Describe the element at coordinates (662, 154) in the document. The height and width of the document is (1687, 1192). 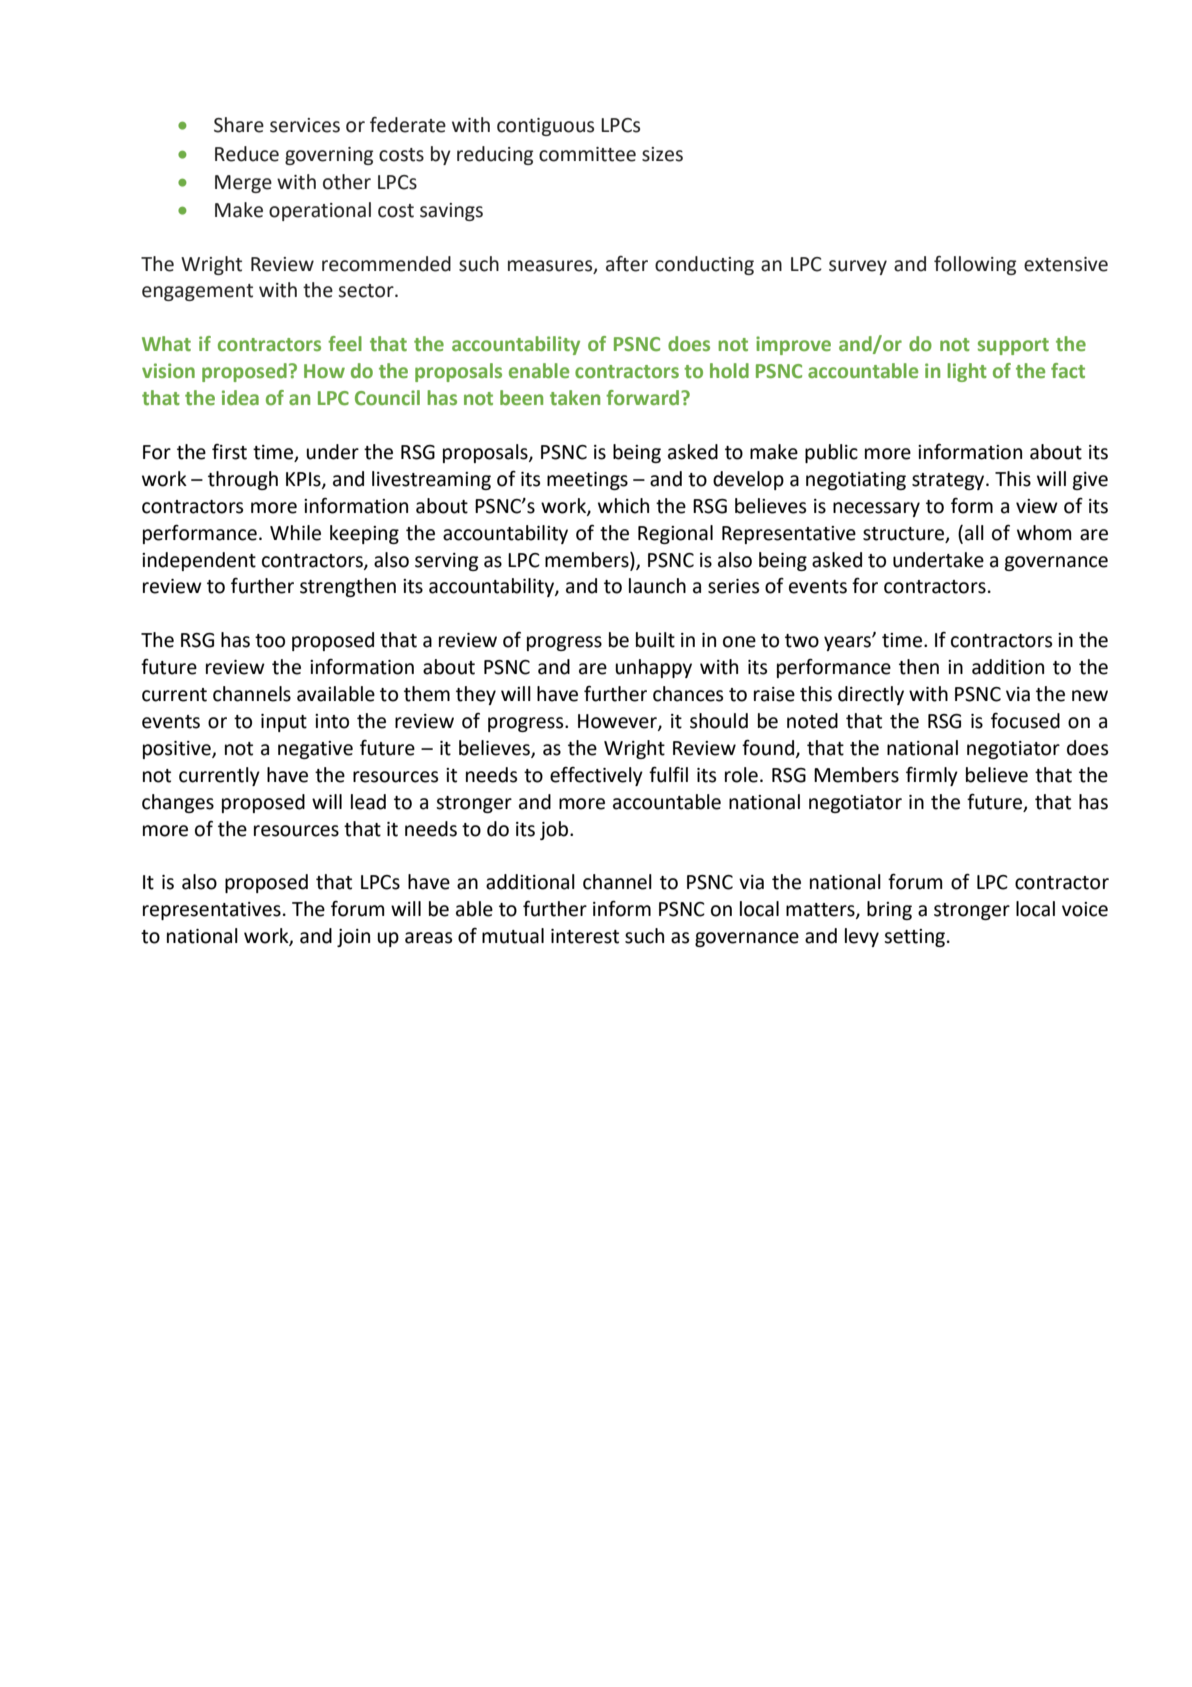
I see `sizes` at that location.
